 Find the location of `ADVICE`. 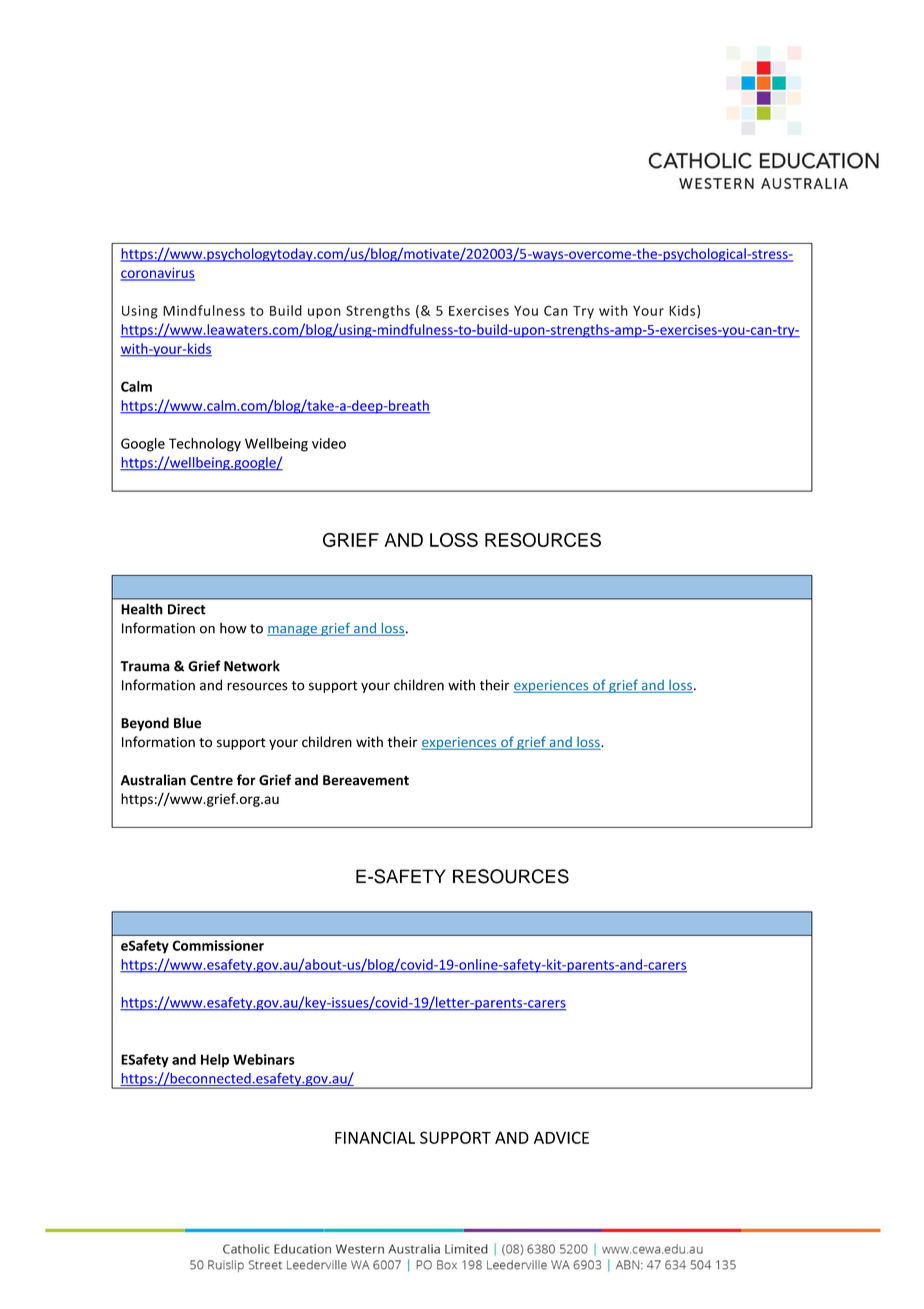

ADVICE is located at coordinates (561, 1137).
